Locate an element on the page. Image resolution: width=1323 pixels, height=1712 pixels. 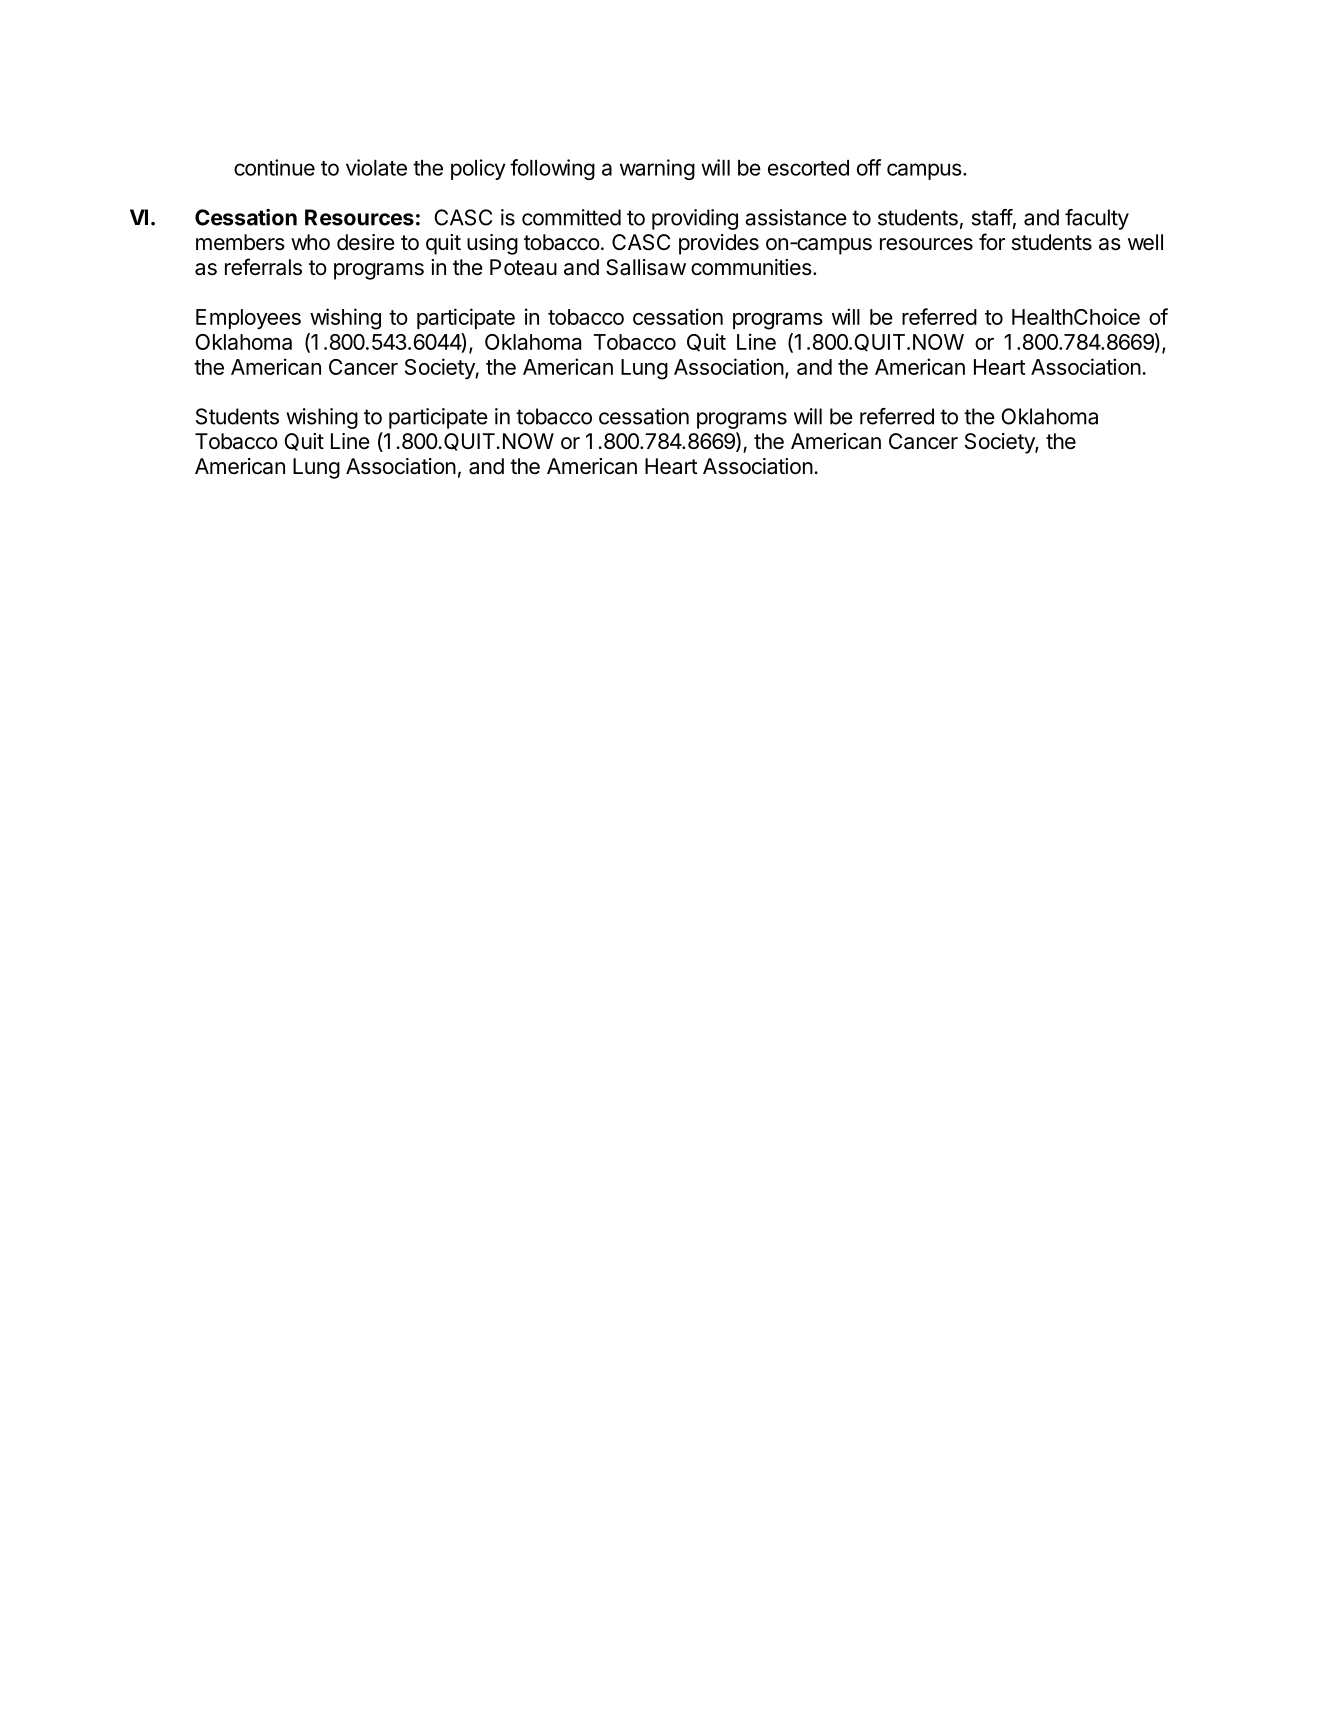
communities is located at coordinates (751, 267).
